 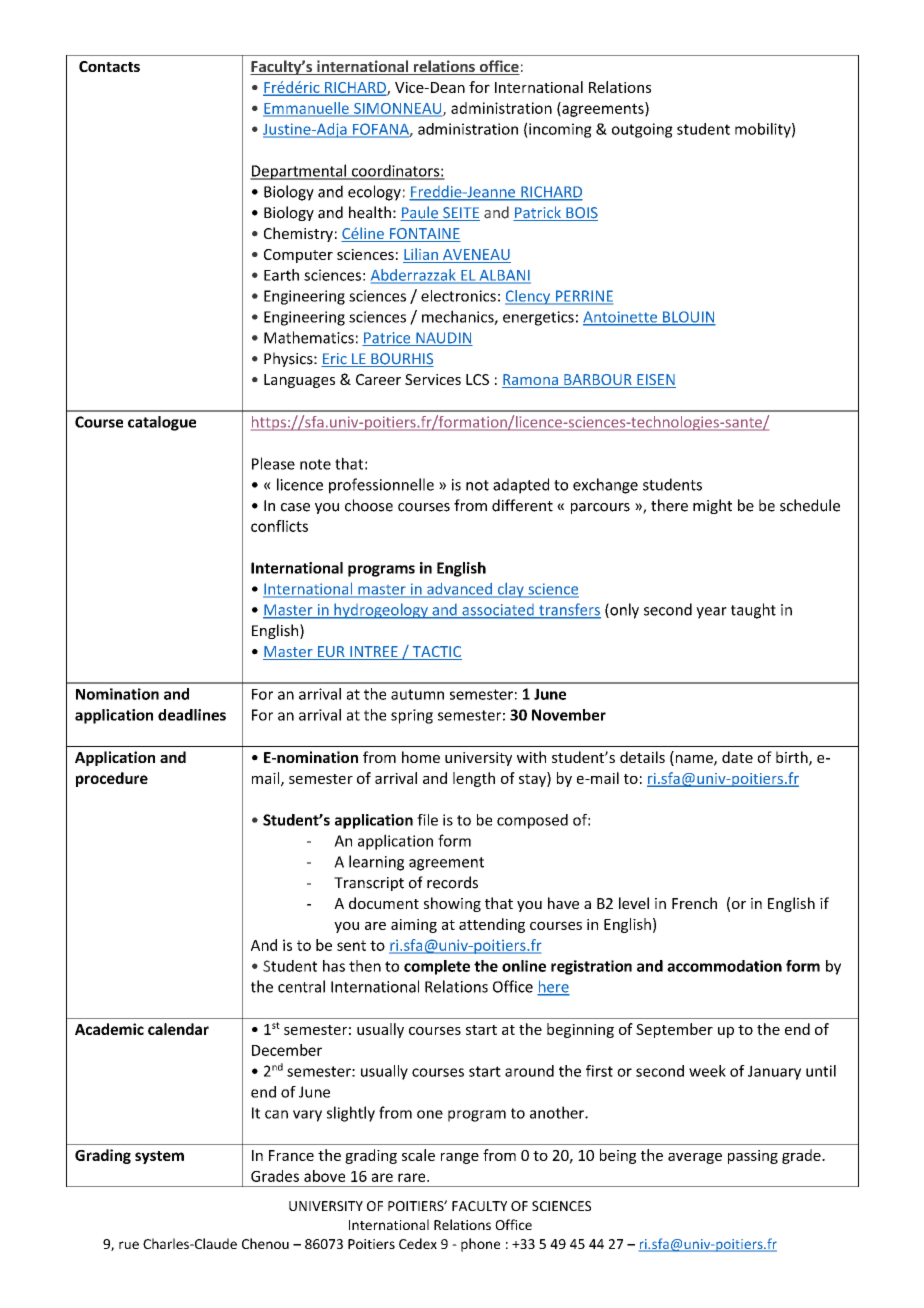 What do you see at coordinates (480, 1245) in the screenshot?
I see `phone` at bounding box center [480, 1245].
